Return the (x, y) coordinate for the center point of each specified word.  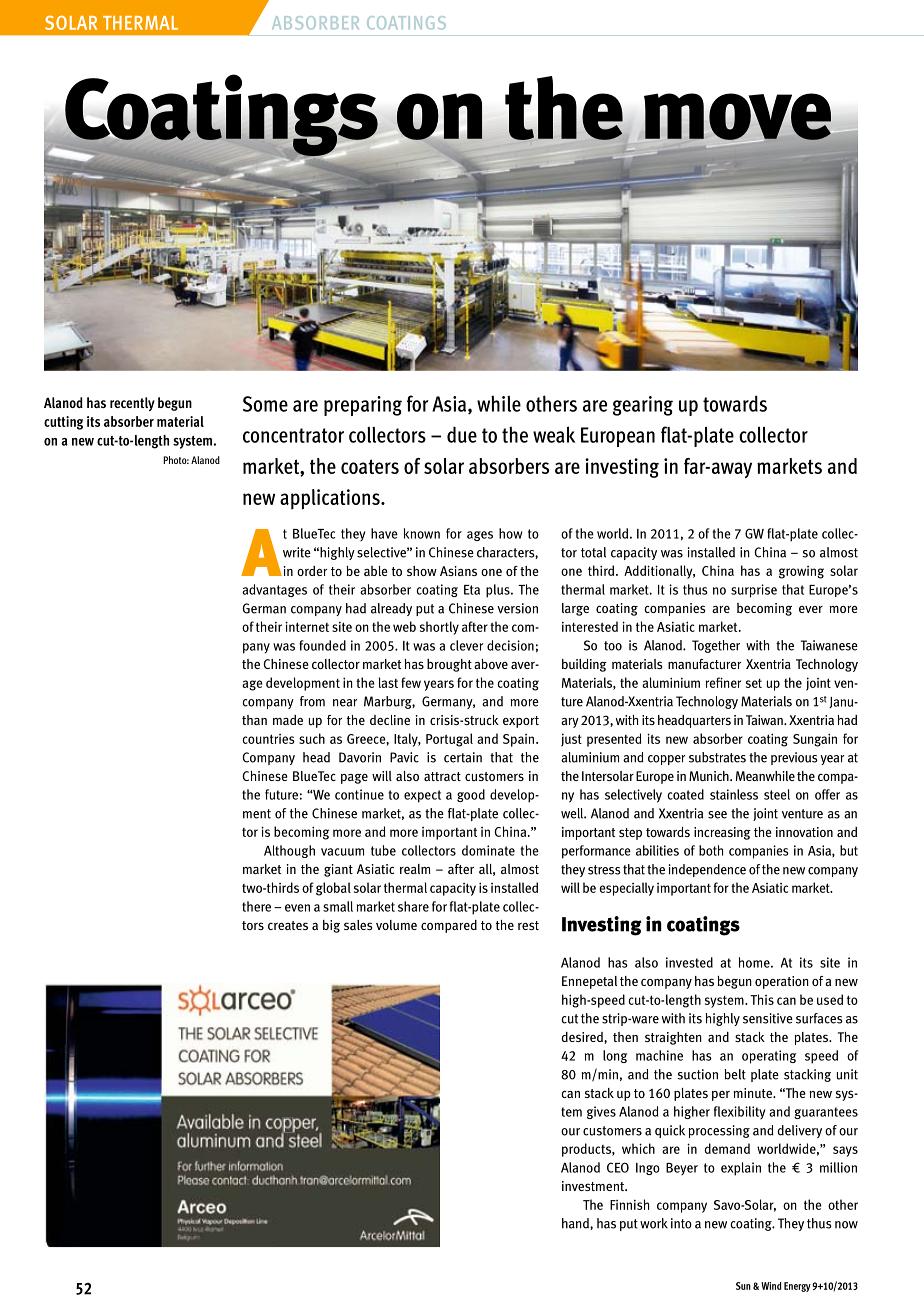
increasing (722, 833)
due (462, 434)
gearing (643, 406)
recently (132, 404)
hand (576, 1223)
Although (289, 851)
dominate (488, 850)
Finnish (629, 1204)
